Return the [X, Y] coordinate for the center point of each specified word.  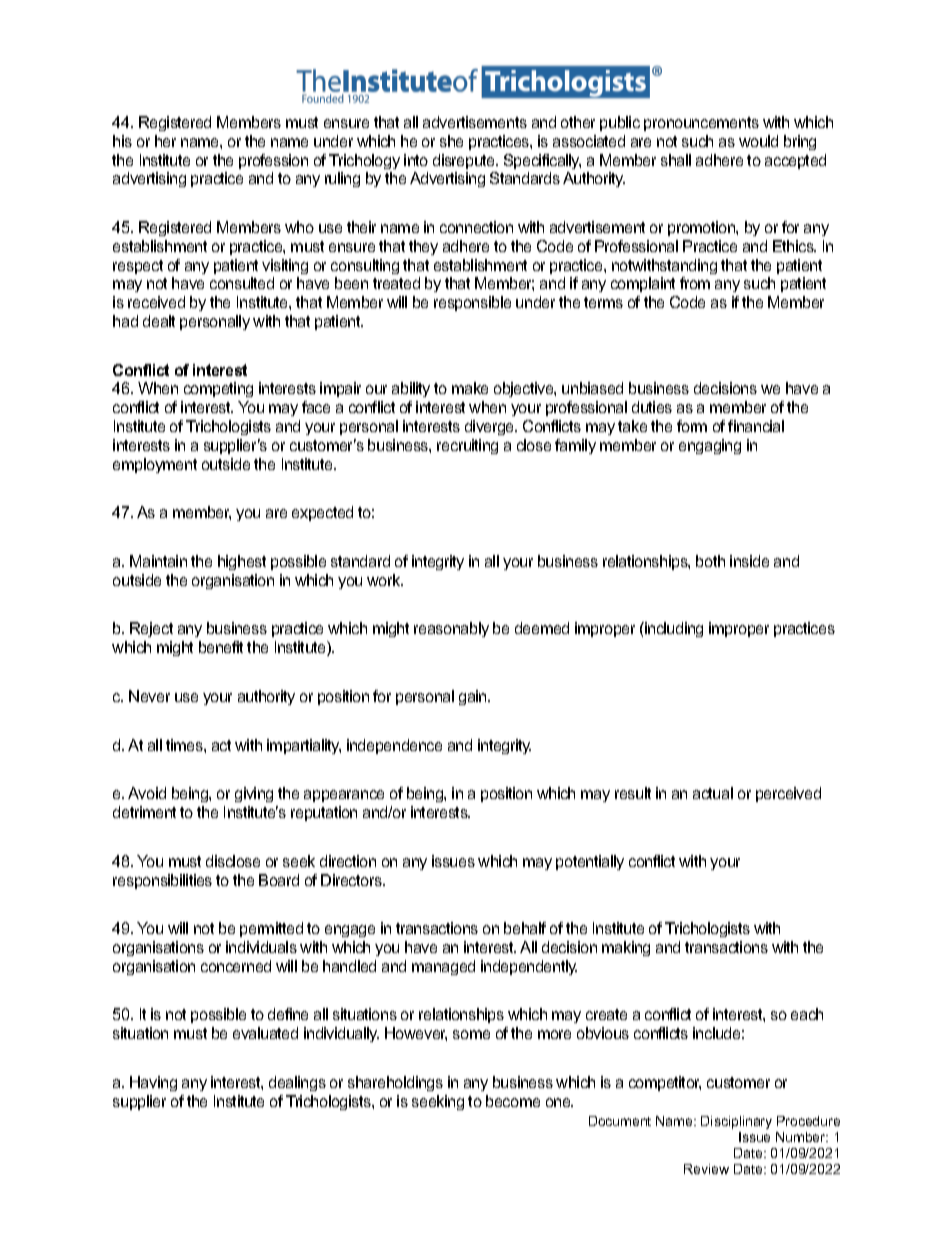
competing [218, 389]
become [513, 1101]
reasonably [451, 629]
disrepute [465, 161]
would [758, 141]
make [470, 388]
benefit [221, 647]
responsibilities [162, 881]
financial [756, 426]
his [122, 141]
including [673, 629]
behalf [525, 928]
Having [153, 1083]
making [626, 948]
